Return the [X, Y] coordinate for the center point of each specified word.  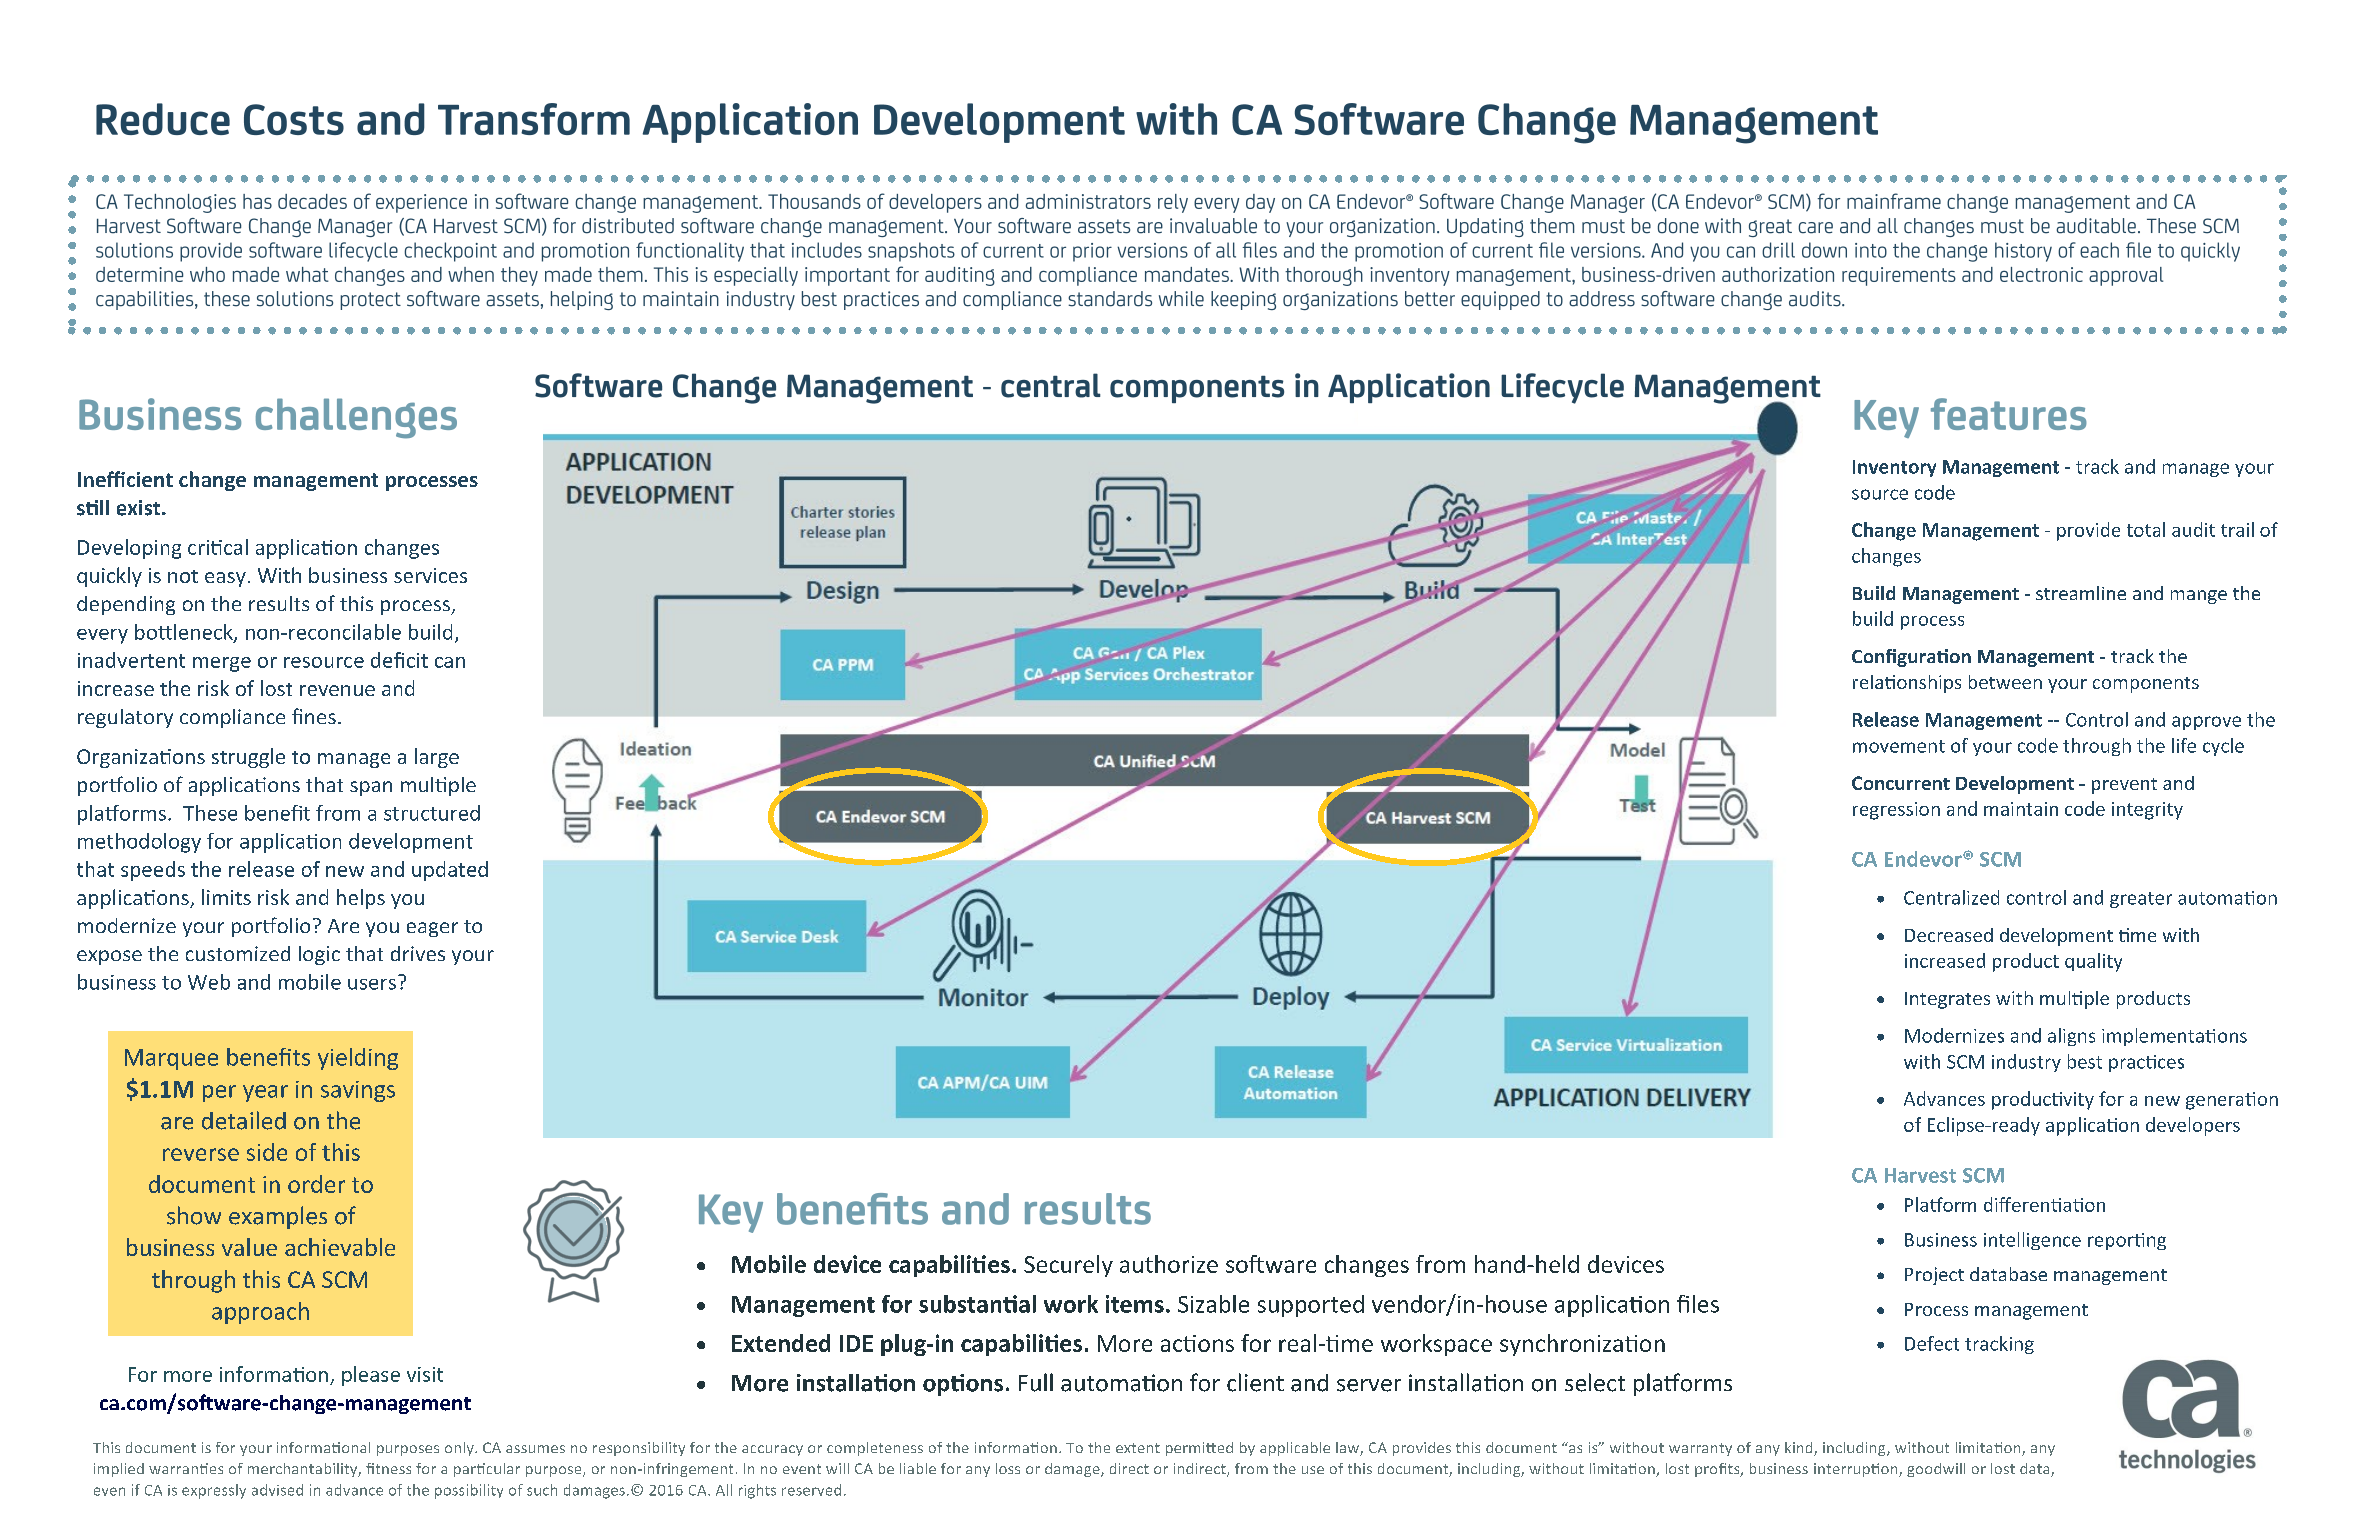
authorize [1169, 1264]
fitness [388, 1468]
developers [2193, 1126]
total [2146, 529]
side [267, 1152]
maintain [2021, 809]
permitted [1199, 1449]
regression [1896, 811]
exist [140, 508]
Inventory [1894, 468]
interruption [1857, 1470]
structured [432, 813]
